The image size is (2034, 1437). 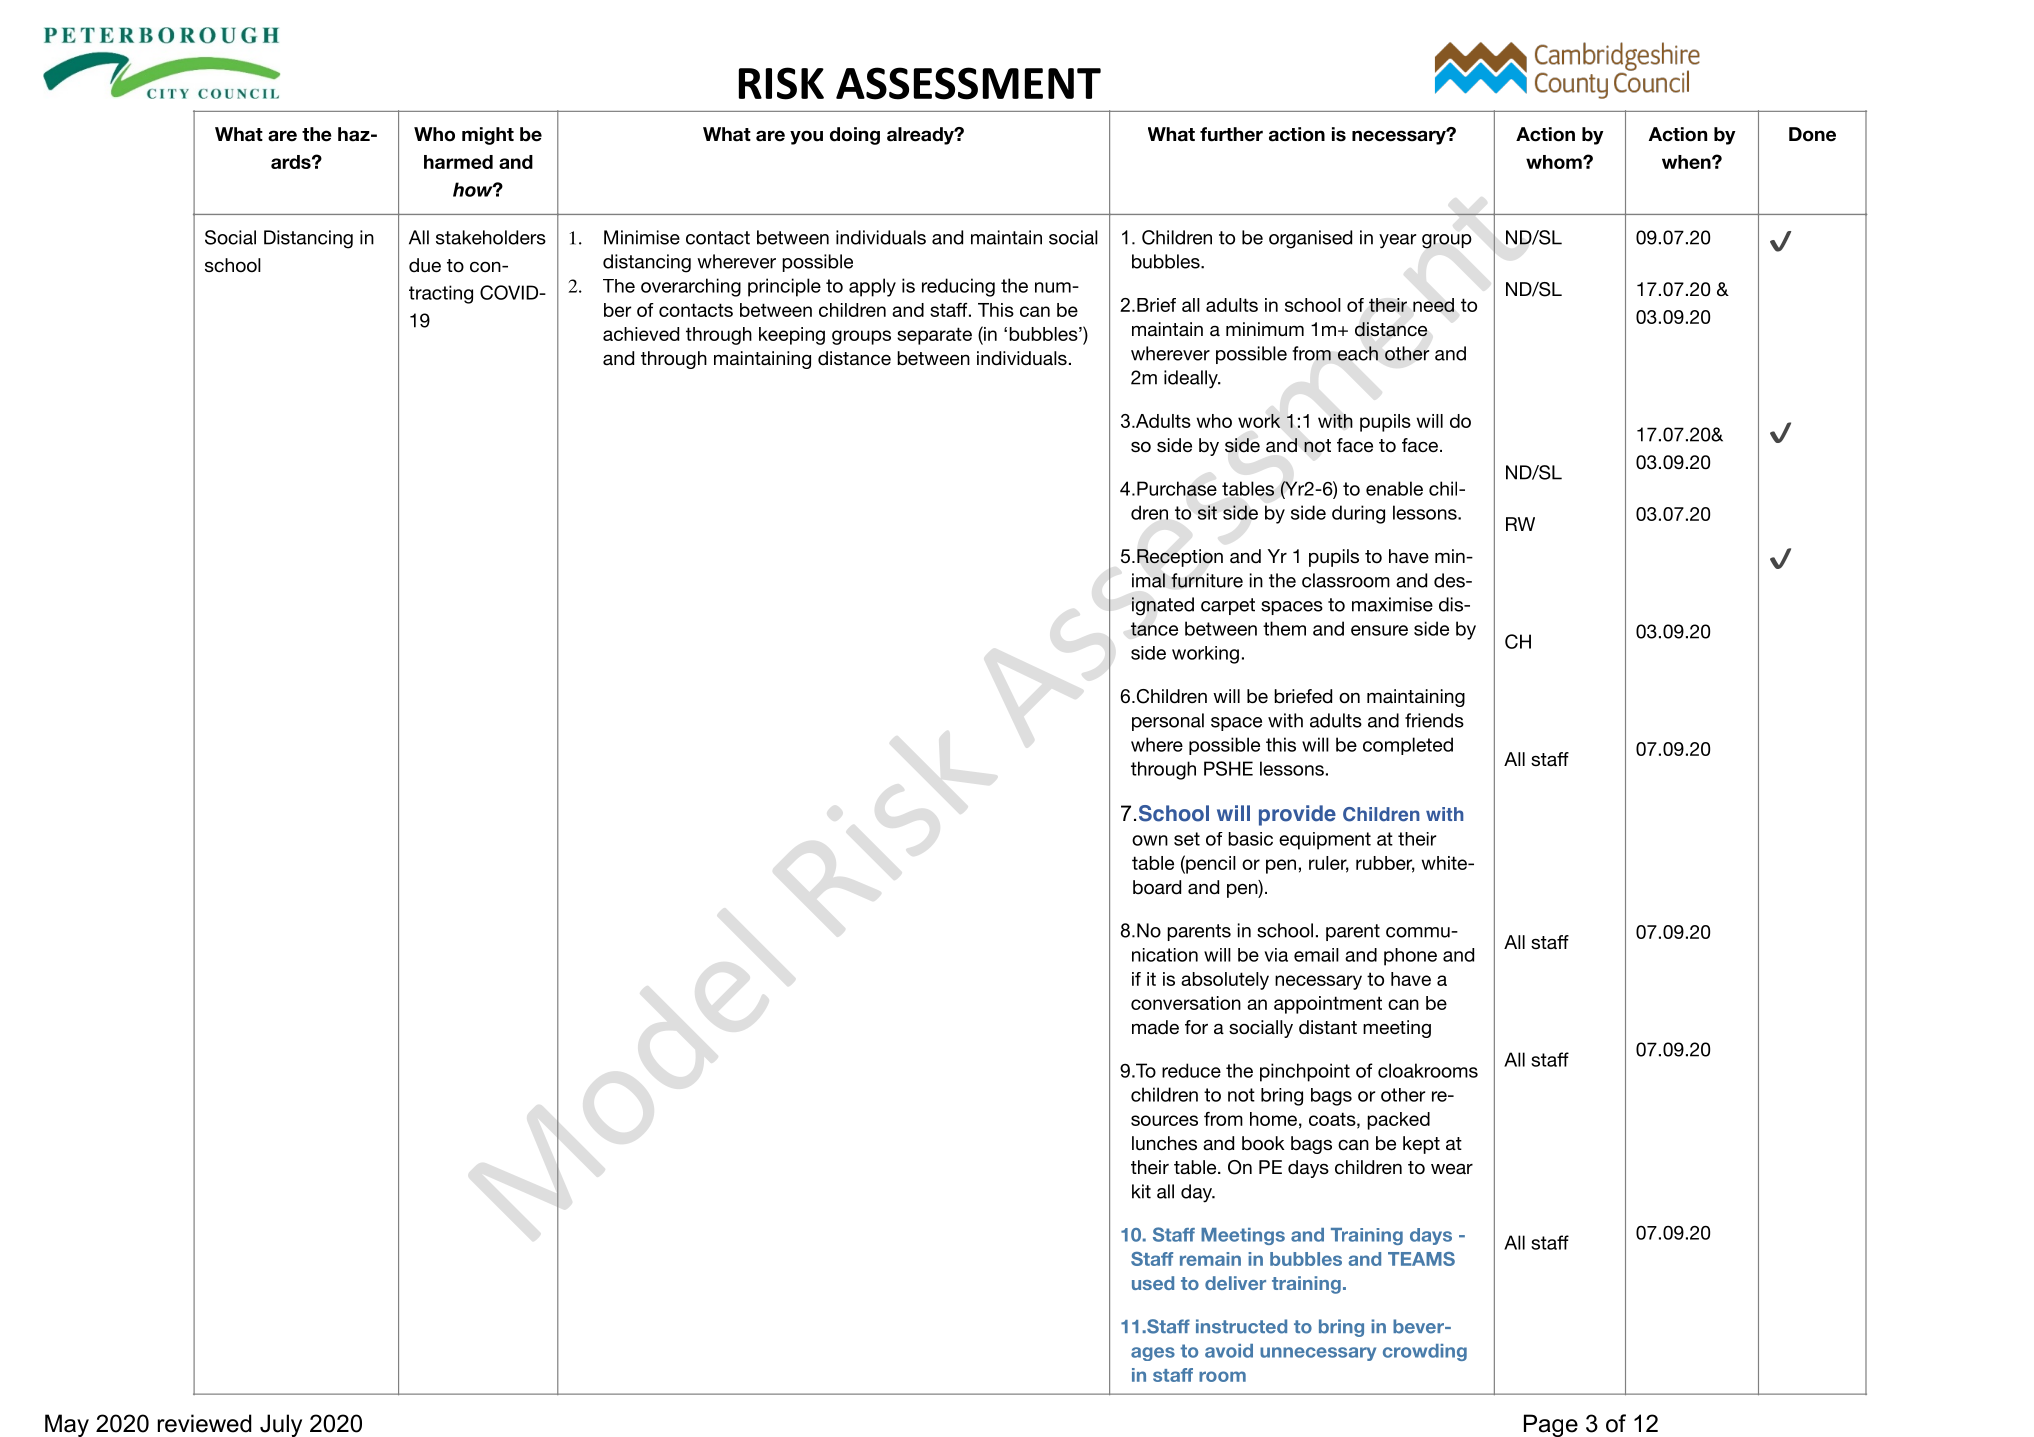 What do you see at coordinates (1229, 1351) in the document?
I see `avoid` at bounding box center [1229, 1351].
